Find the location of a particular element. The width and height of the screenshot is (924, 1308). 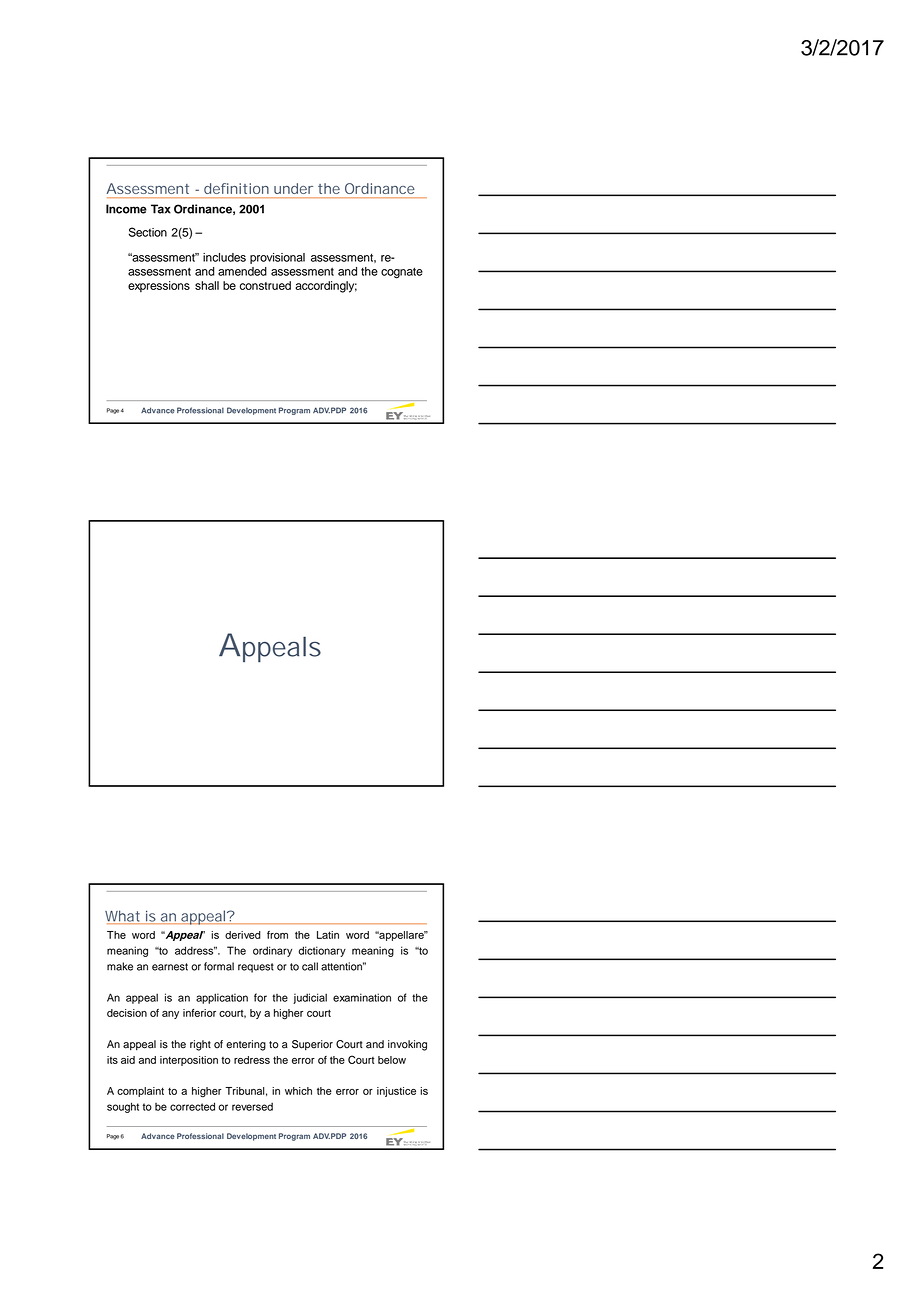

Section is located at coordinates (148, 232).
